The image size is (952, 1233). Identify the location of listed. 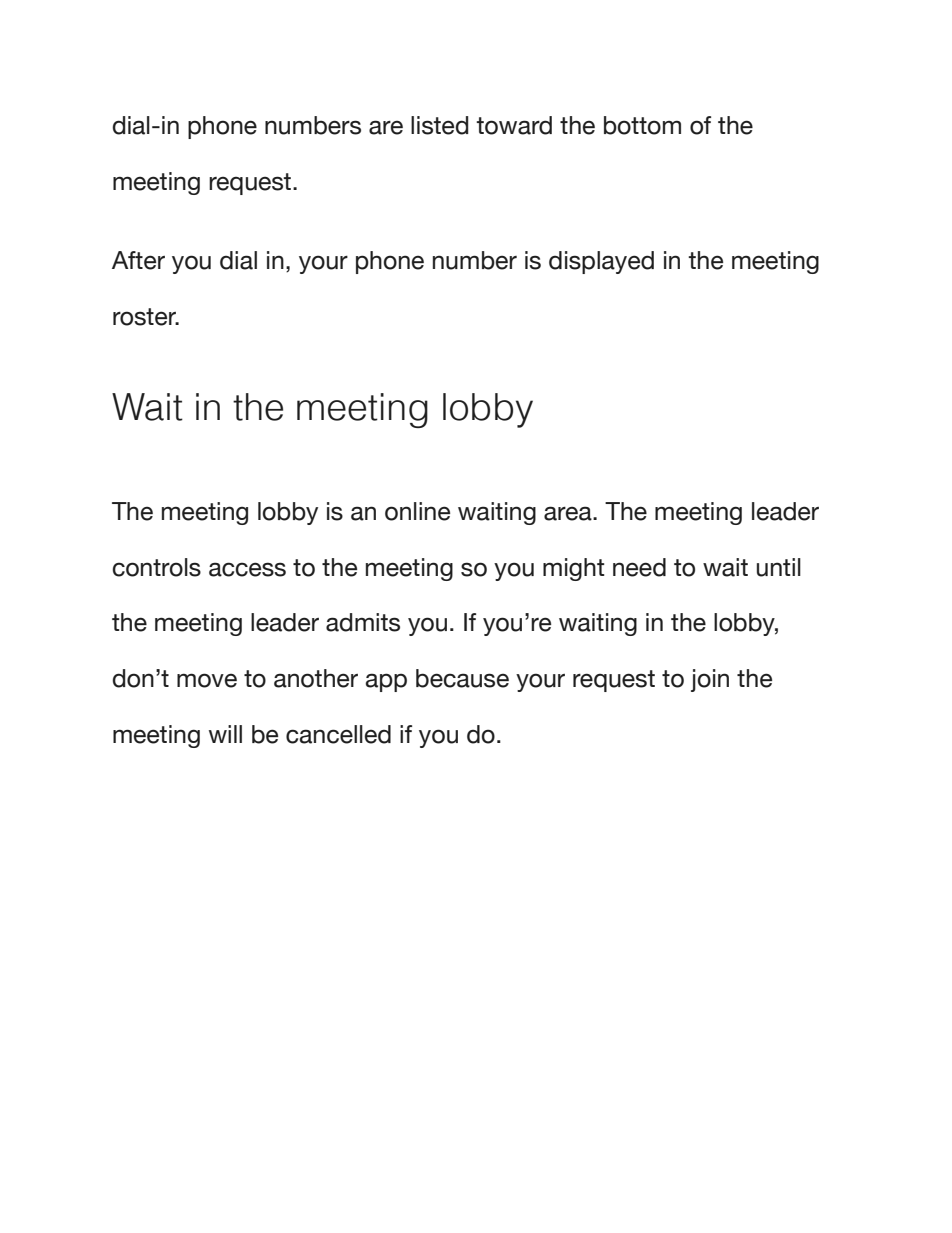
(439, 125).
